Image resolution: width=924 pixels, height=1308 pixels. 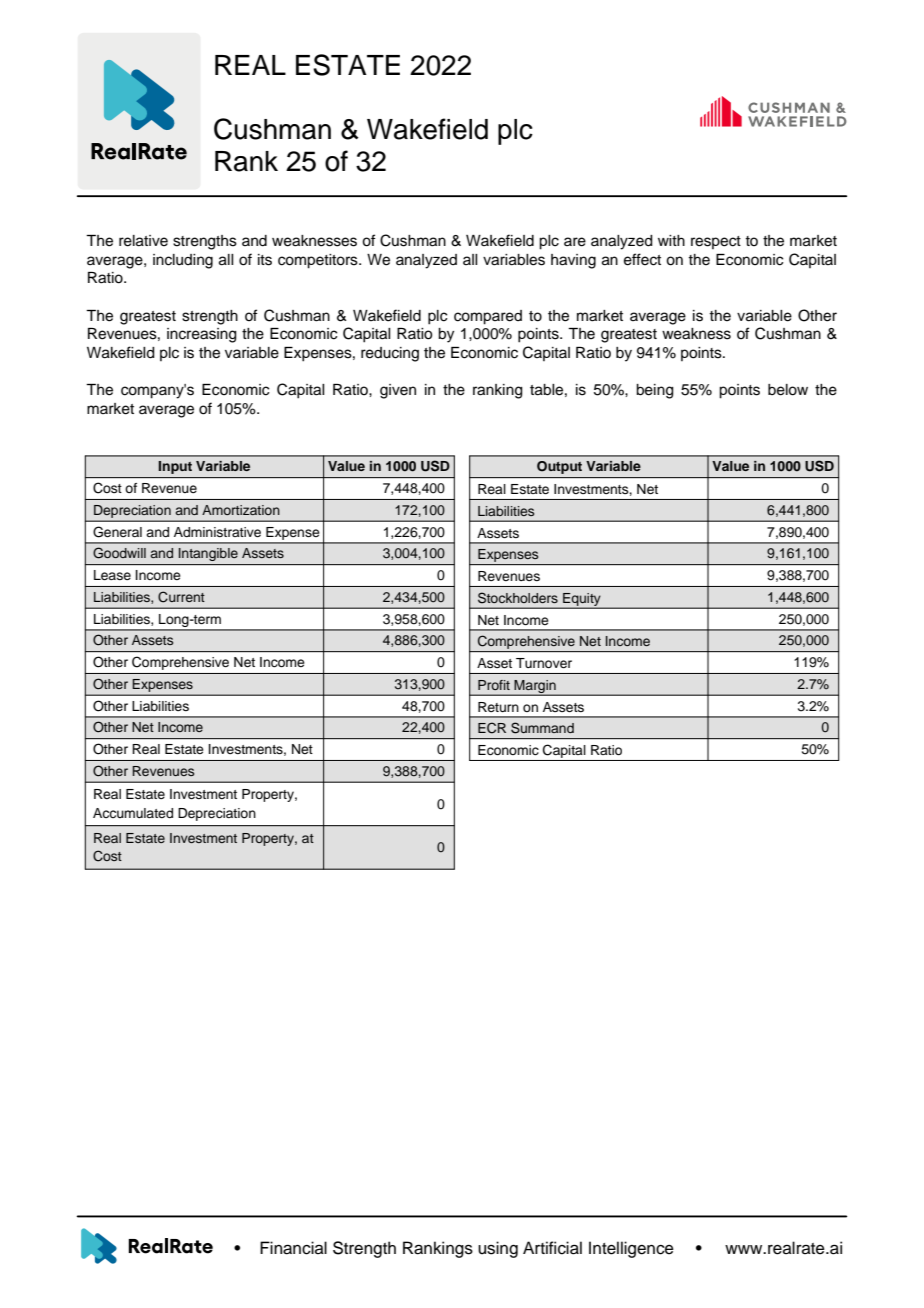 What do you see at coordinates (518, 598) in the page?
I see `Stockholders` at bounding box center [518, 598].
